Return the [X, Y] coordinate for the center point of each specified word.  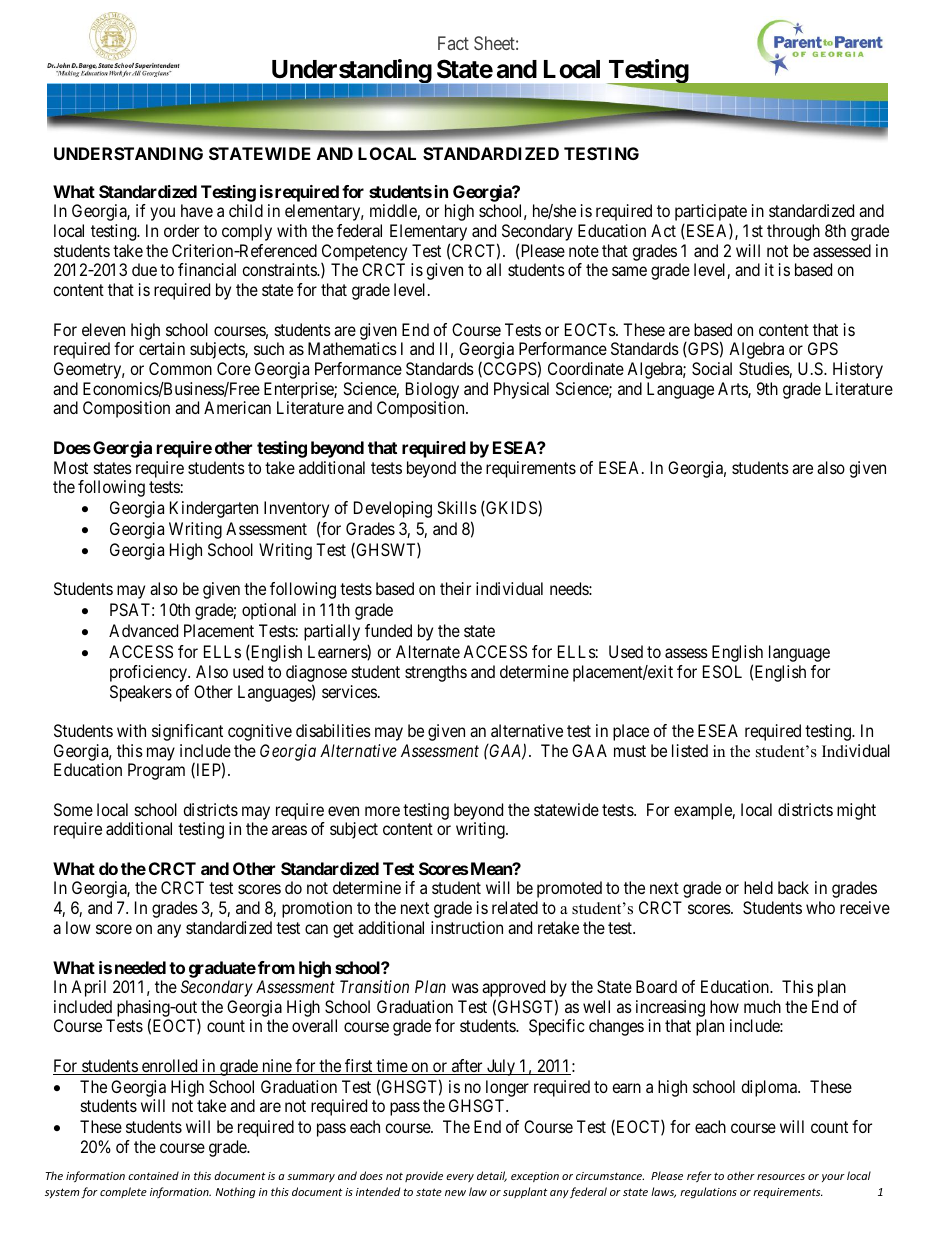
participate [711, 214]
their [455, 588]
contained [153, 1175]
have [197, 210]
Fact [453, 43]
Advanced [143, 630]
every [460, 1178]
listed [690, 750]
